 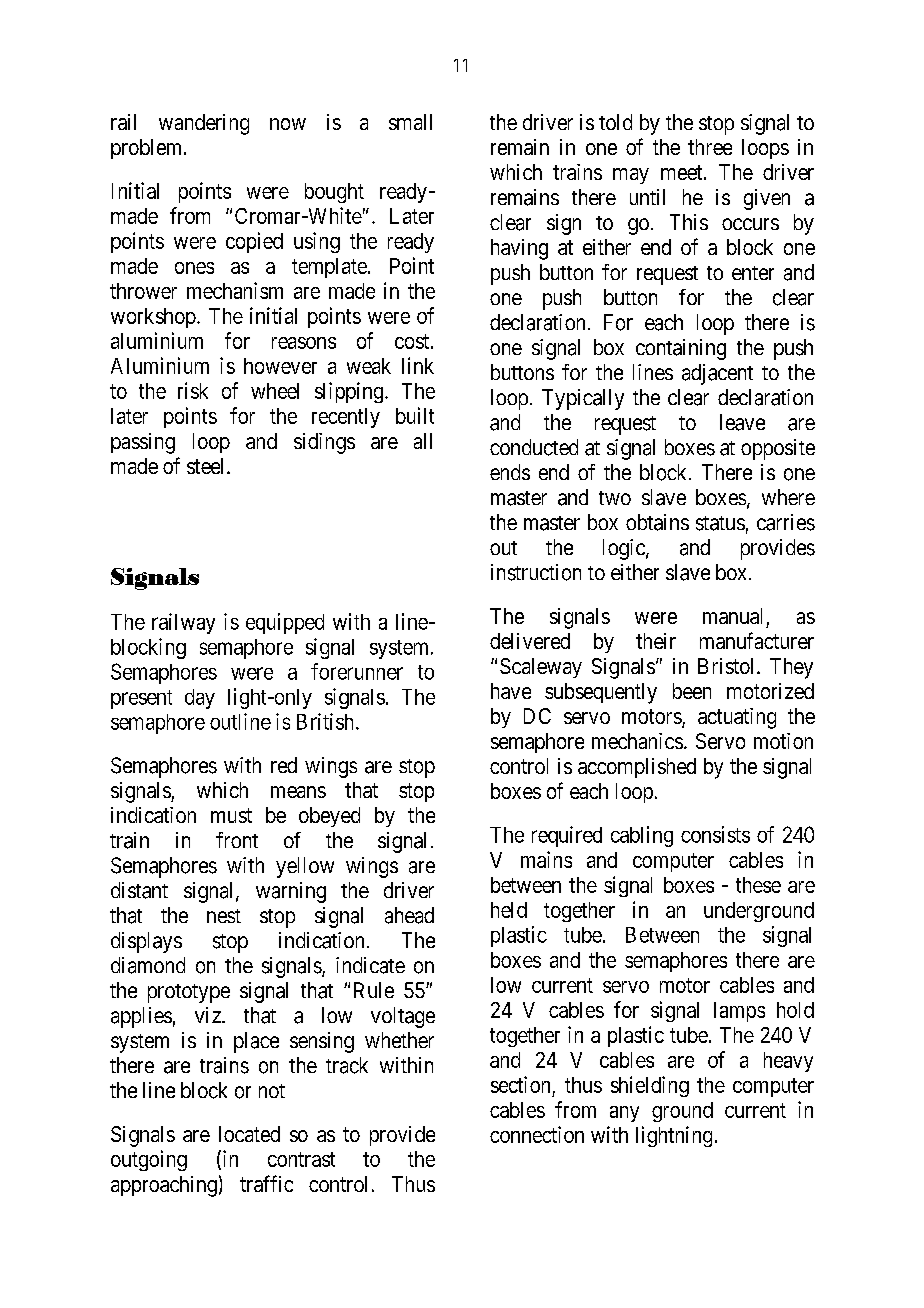 What do you see at coordinates (204, 124) in the page?
I see `wandering` at bounding box center [204, 124].
